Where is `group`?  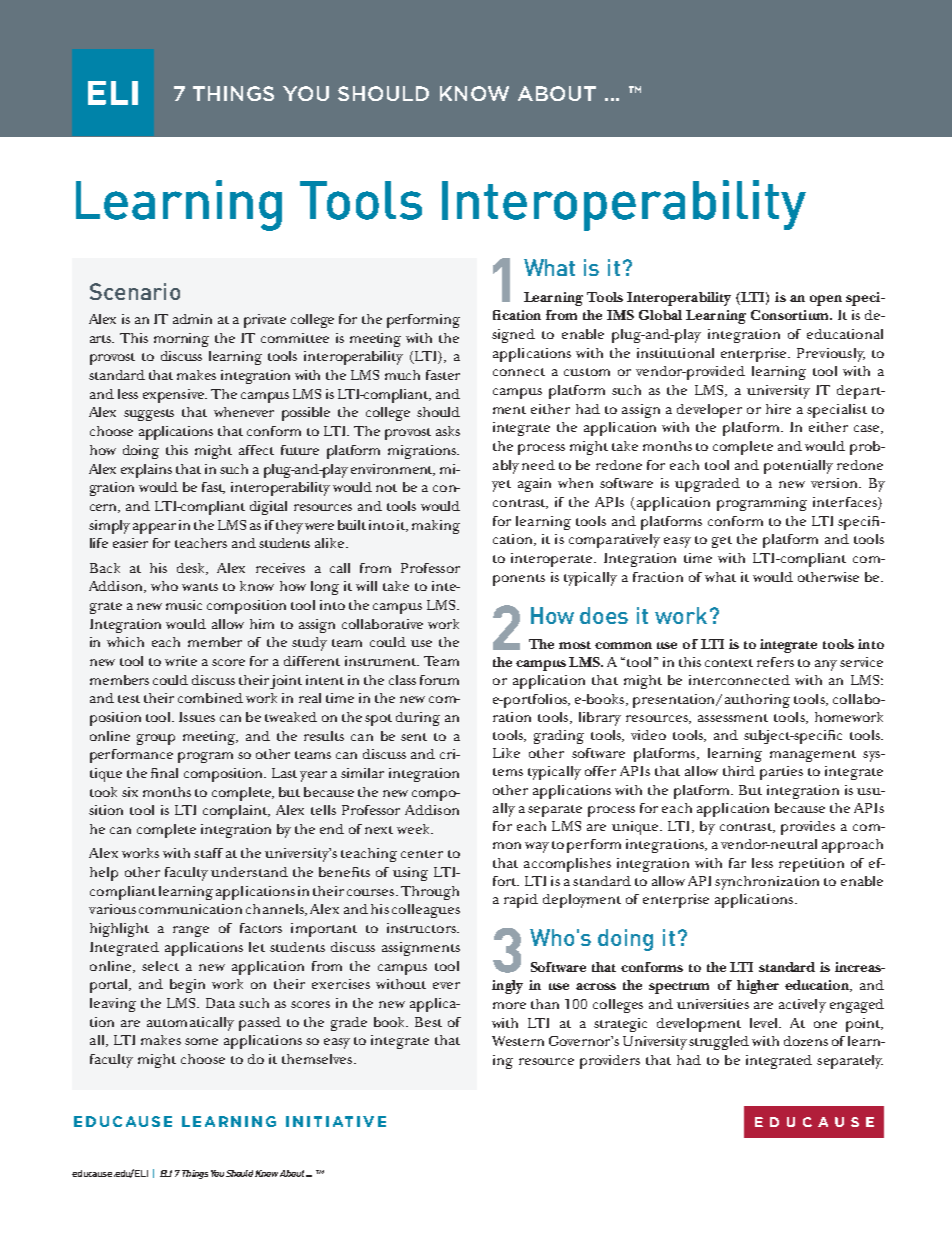
group is located at coordinates (156, 739).
